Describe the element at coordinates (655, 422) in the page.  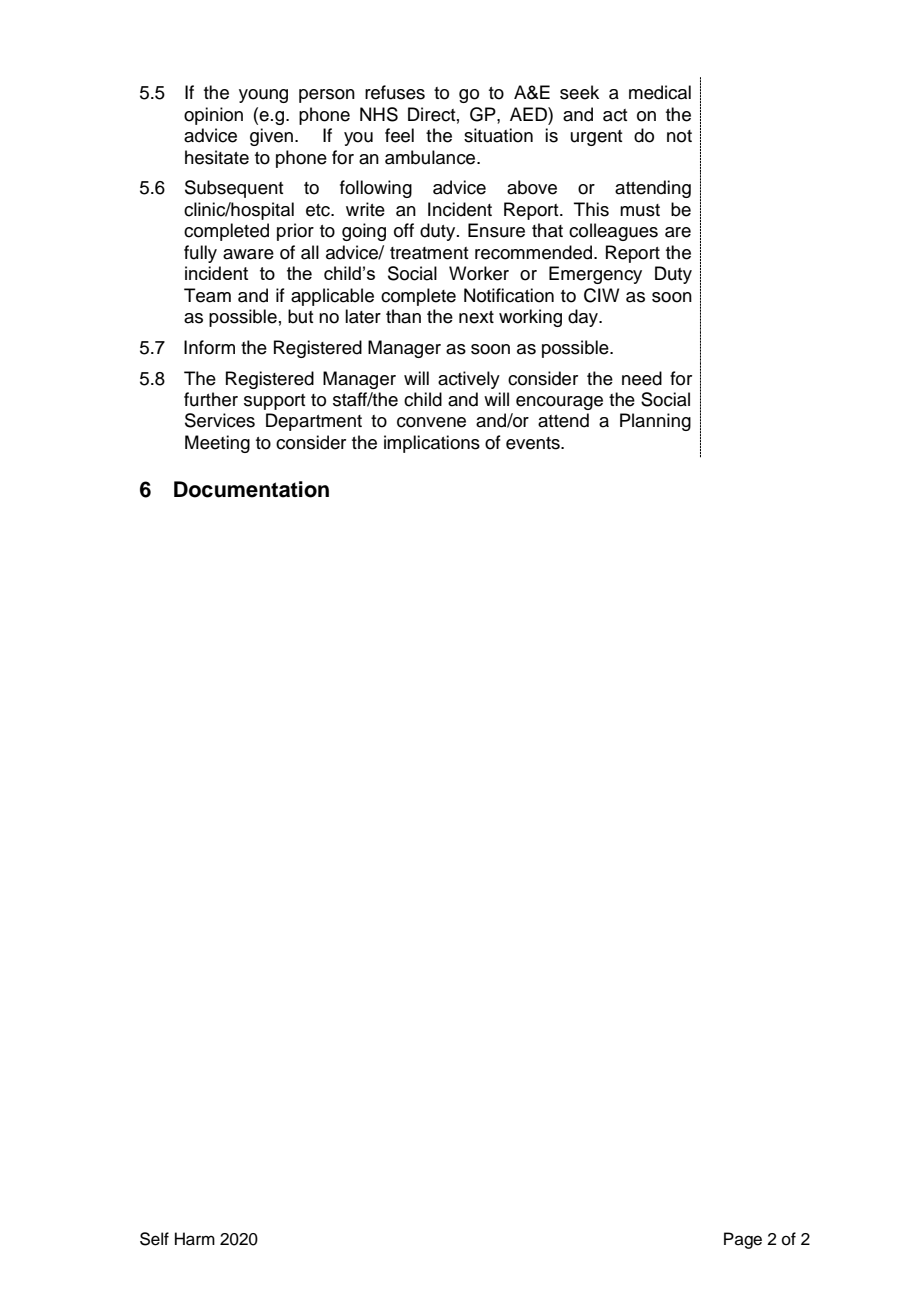
I see `Planning` at that location.
